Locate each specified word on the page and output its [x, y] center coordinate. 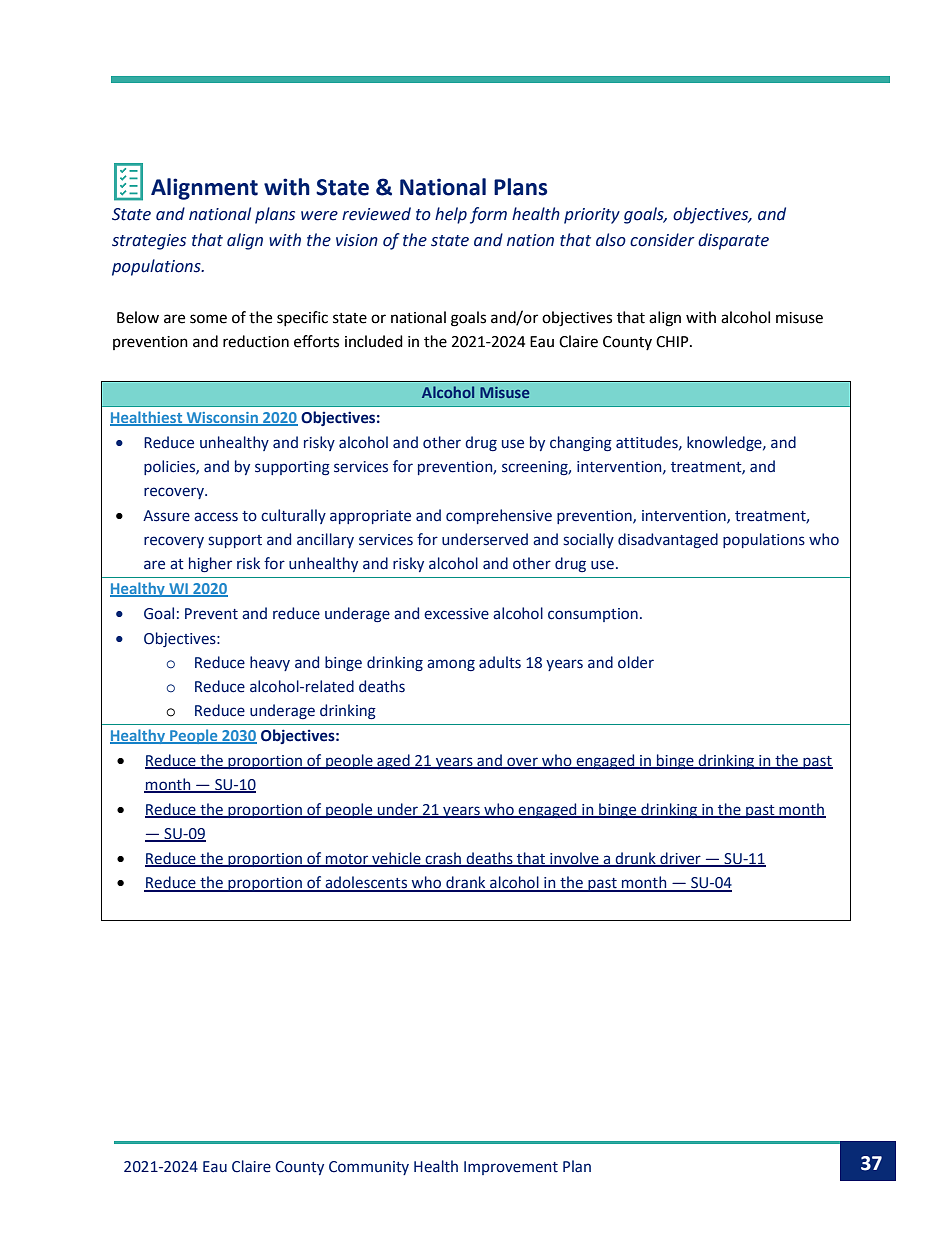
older [636, 662]
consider [662, 240]
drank [466, 883]
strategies [149, 242]
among [451, 665]
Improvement [511, 1168]
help [451, 215]
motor [347, 860]
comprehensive [499, 516]
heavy [270, 663]
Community [369, 1168]
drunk [636, 859]
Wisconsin [222, 418]
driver [680, 859]
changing [581, 443]
